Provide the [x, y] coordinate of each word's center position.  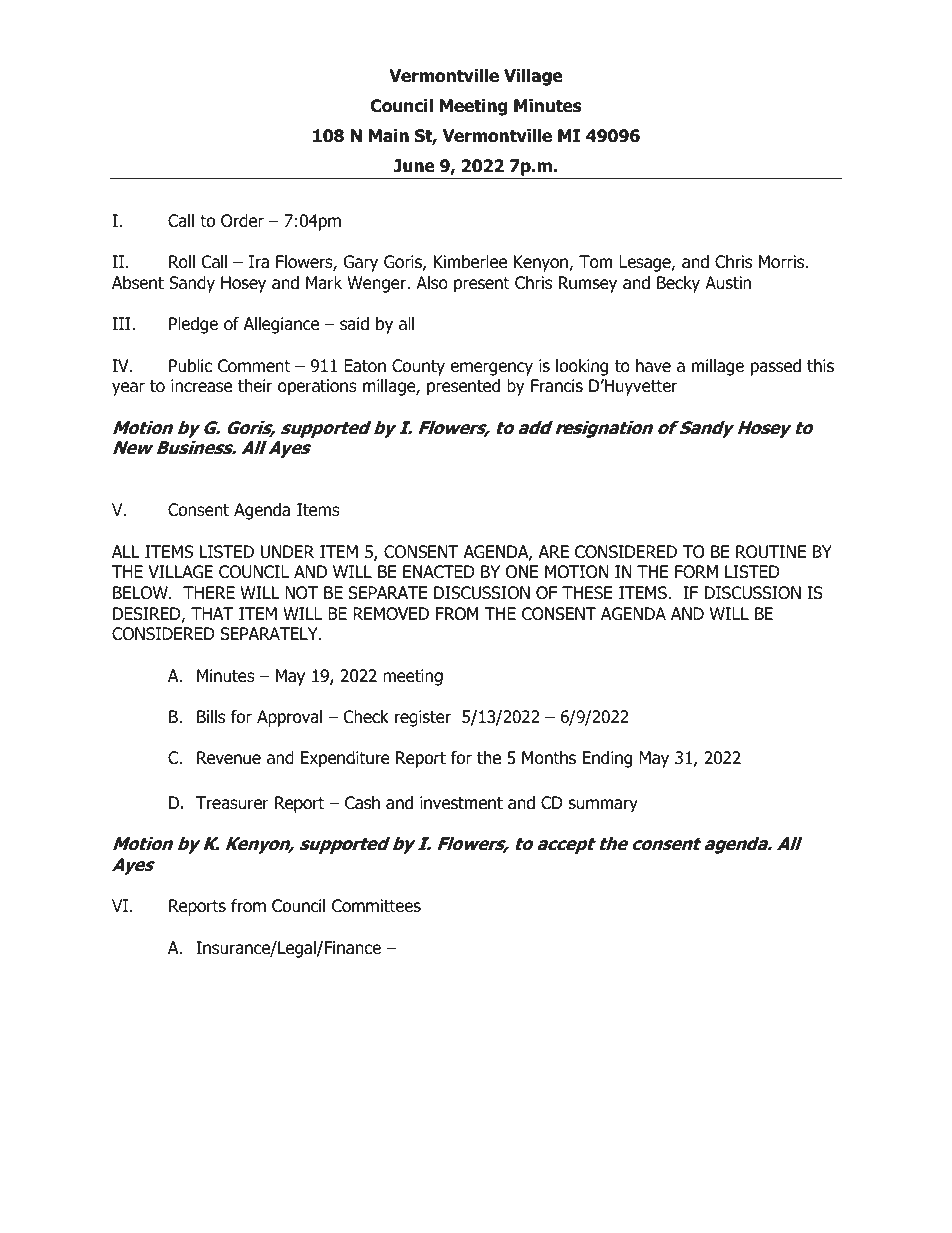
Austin [728, 283]
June [414, 166]
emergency [491, 369]
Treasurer [232, 803]
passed [776, 367]
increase [201, 386]
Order [242, 221]
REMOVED [391, 614]
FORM [696, 572]
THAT [212, 613]
